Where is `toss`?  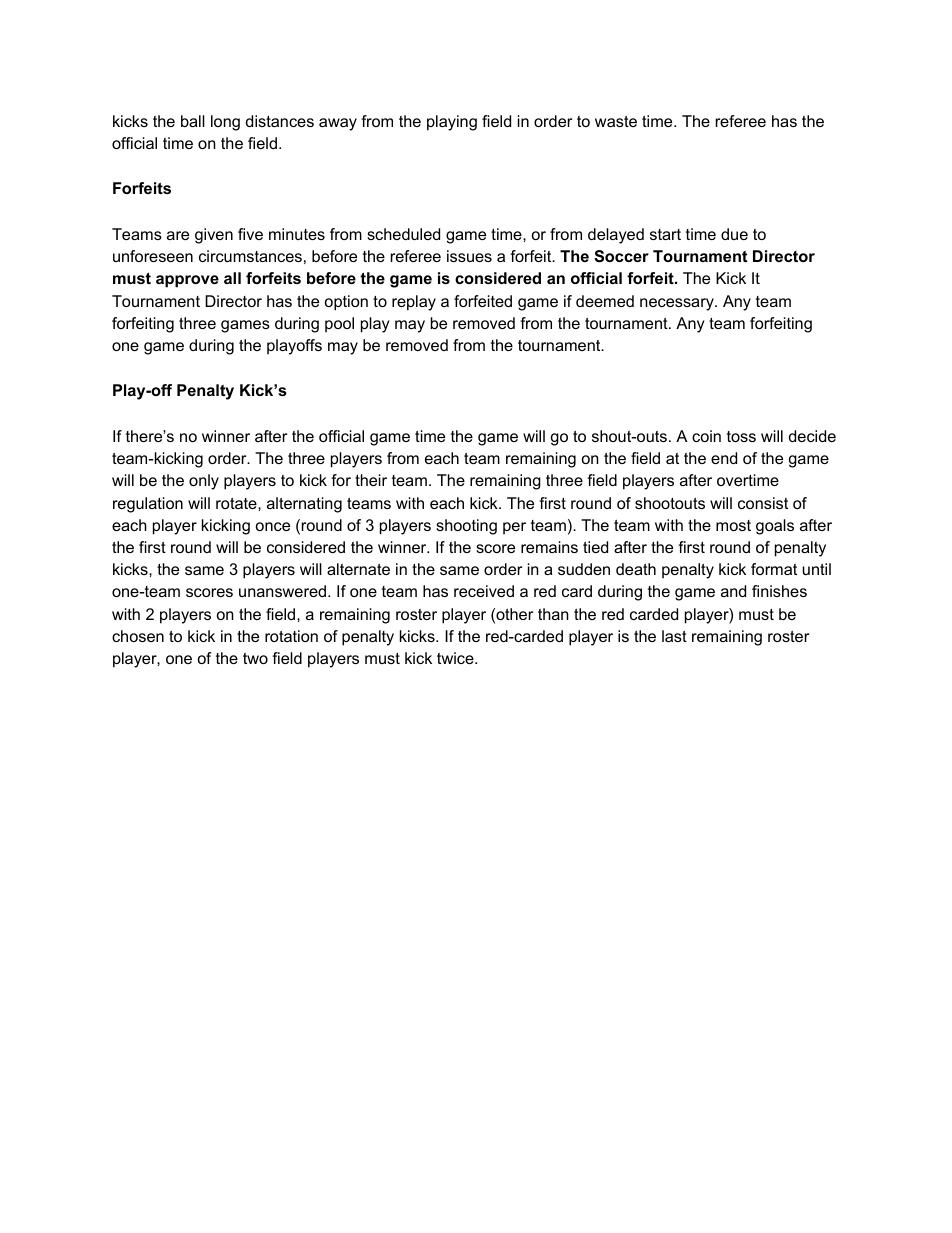 toss is located at coordinates (741, 436).
